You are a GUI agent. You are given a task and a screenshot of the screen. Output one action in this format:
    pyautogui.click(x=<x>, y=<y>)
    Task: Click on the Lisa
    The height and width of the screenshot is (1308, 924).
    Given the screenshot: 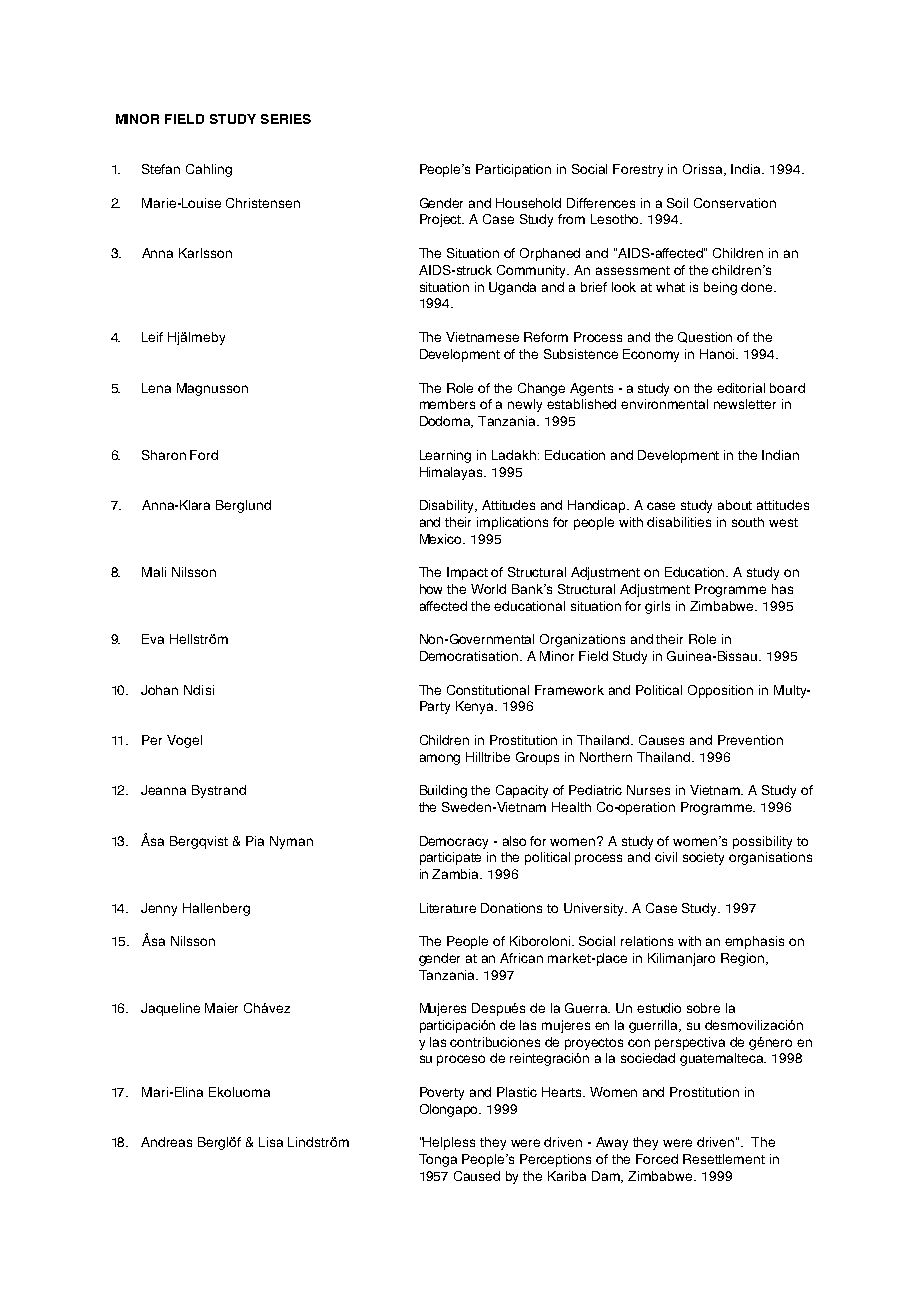 What is the action you would take?
    pyautogui.click(x=271, y=1142)
